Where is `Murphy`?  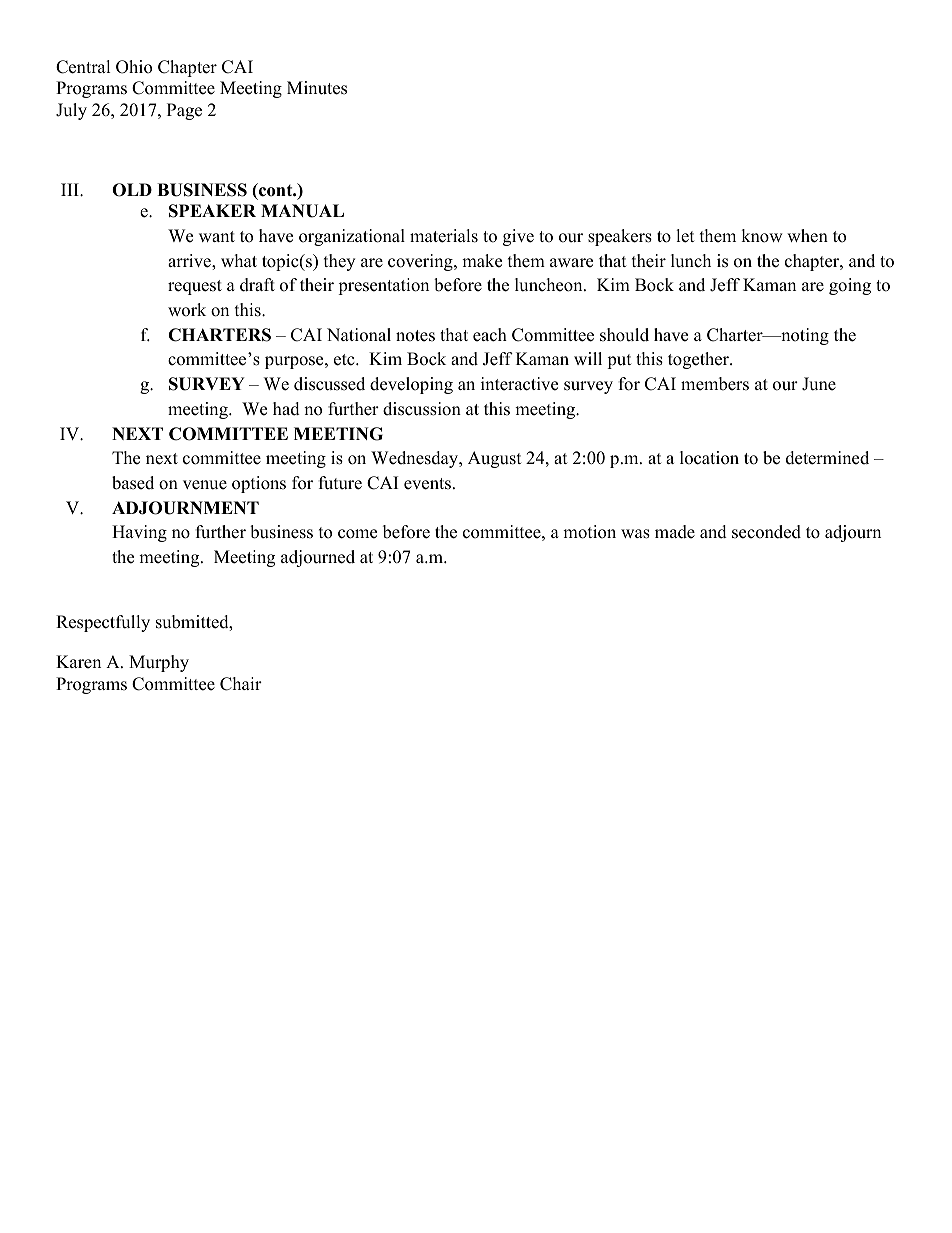 Murphy is located at coordinates (159, 663).
